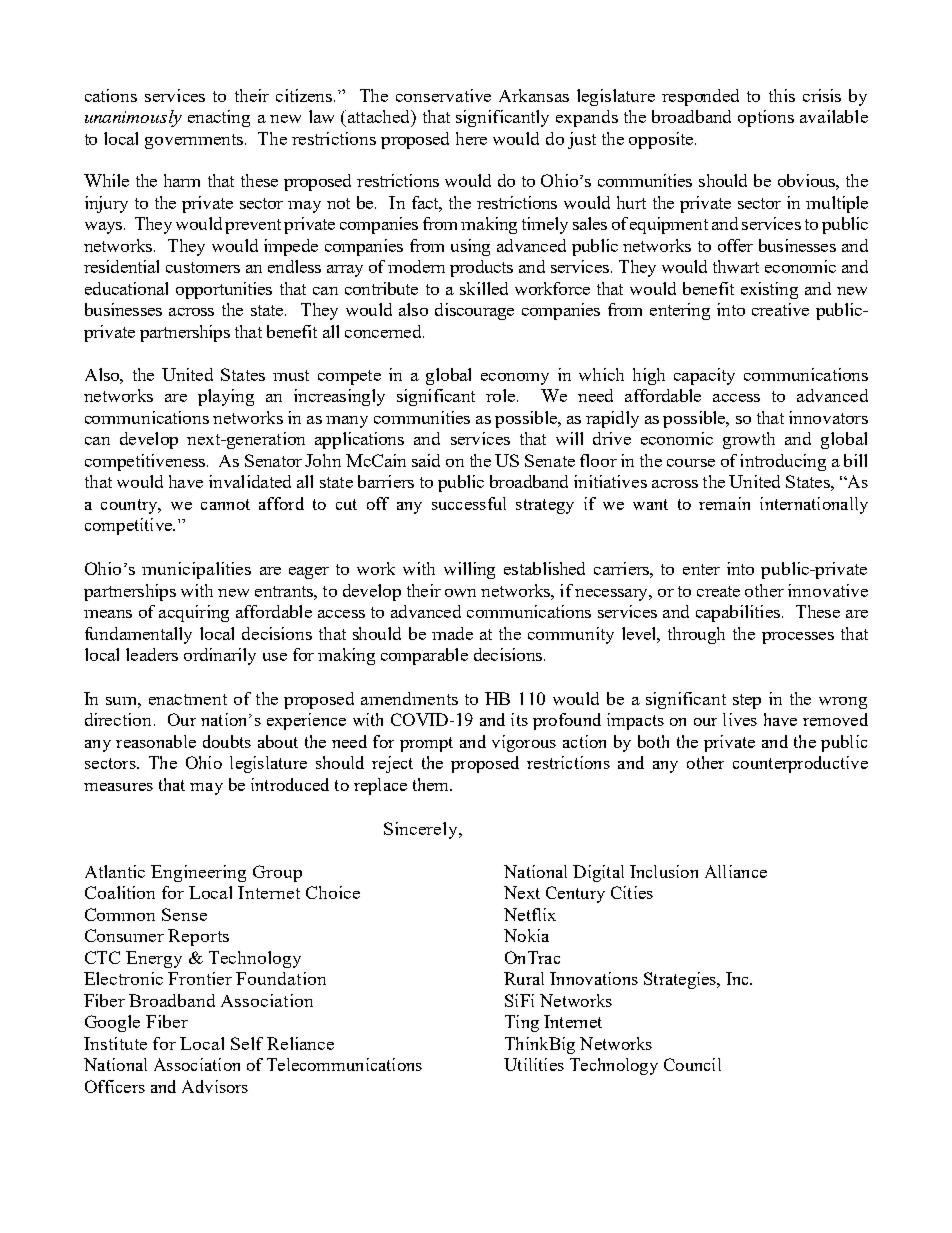 This screenshot has width=952, height=1233. I want to click on playing, so click(226, 397).
